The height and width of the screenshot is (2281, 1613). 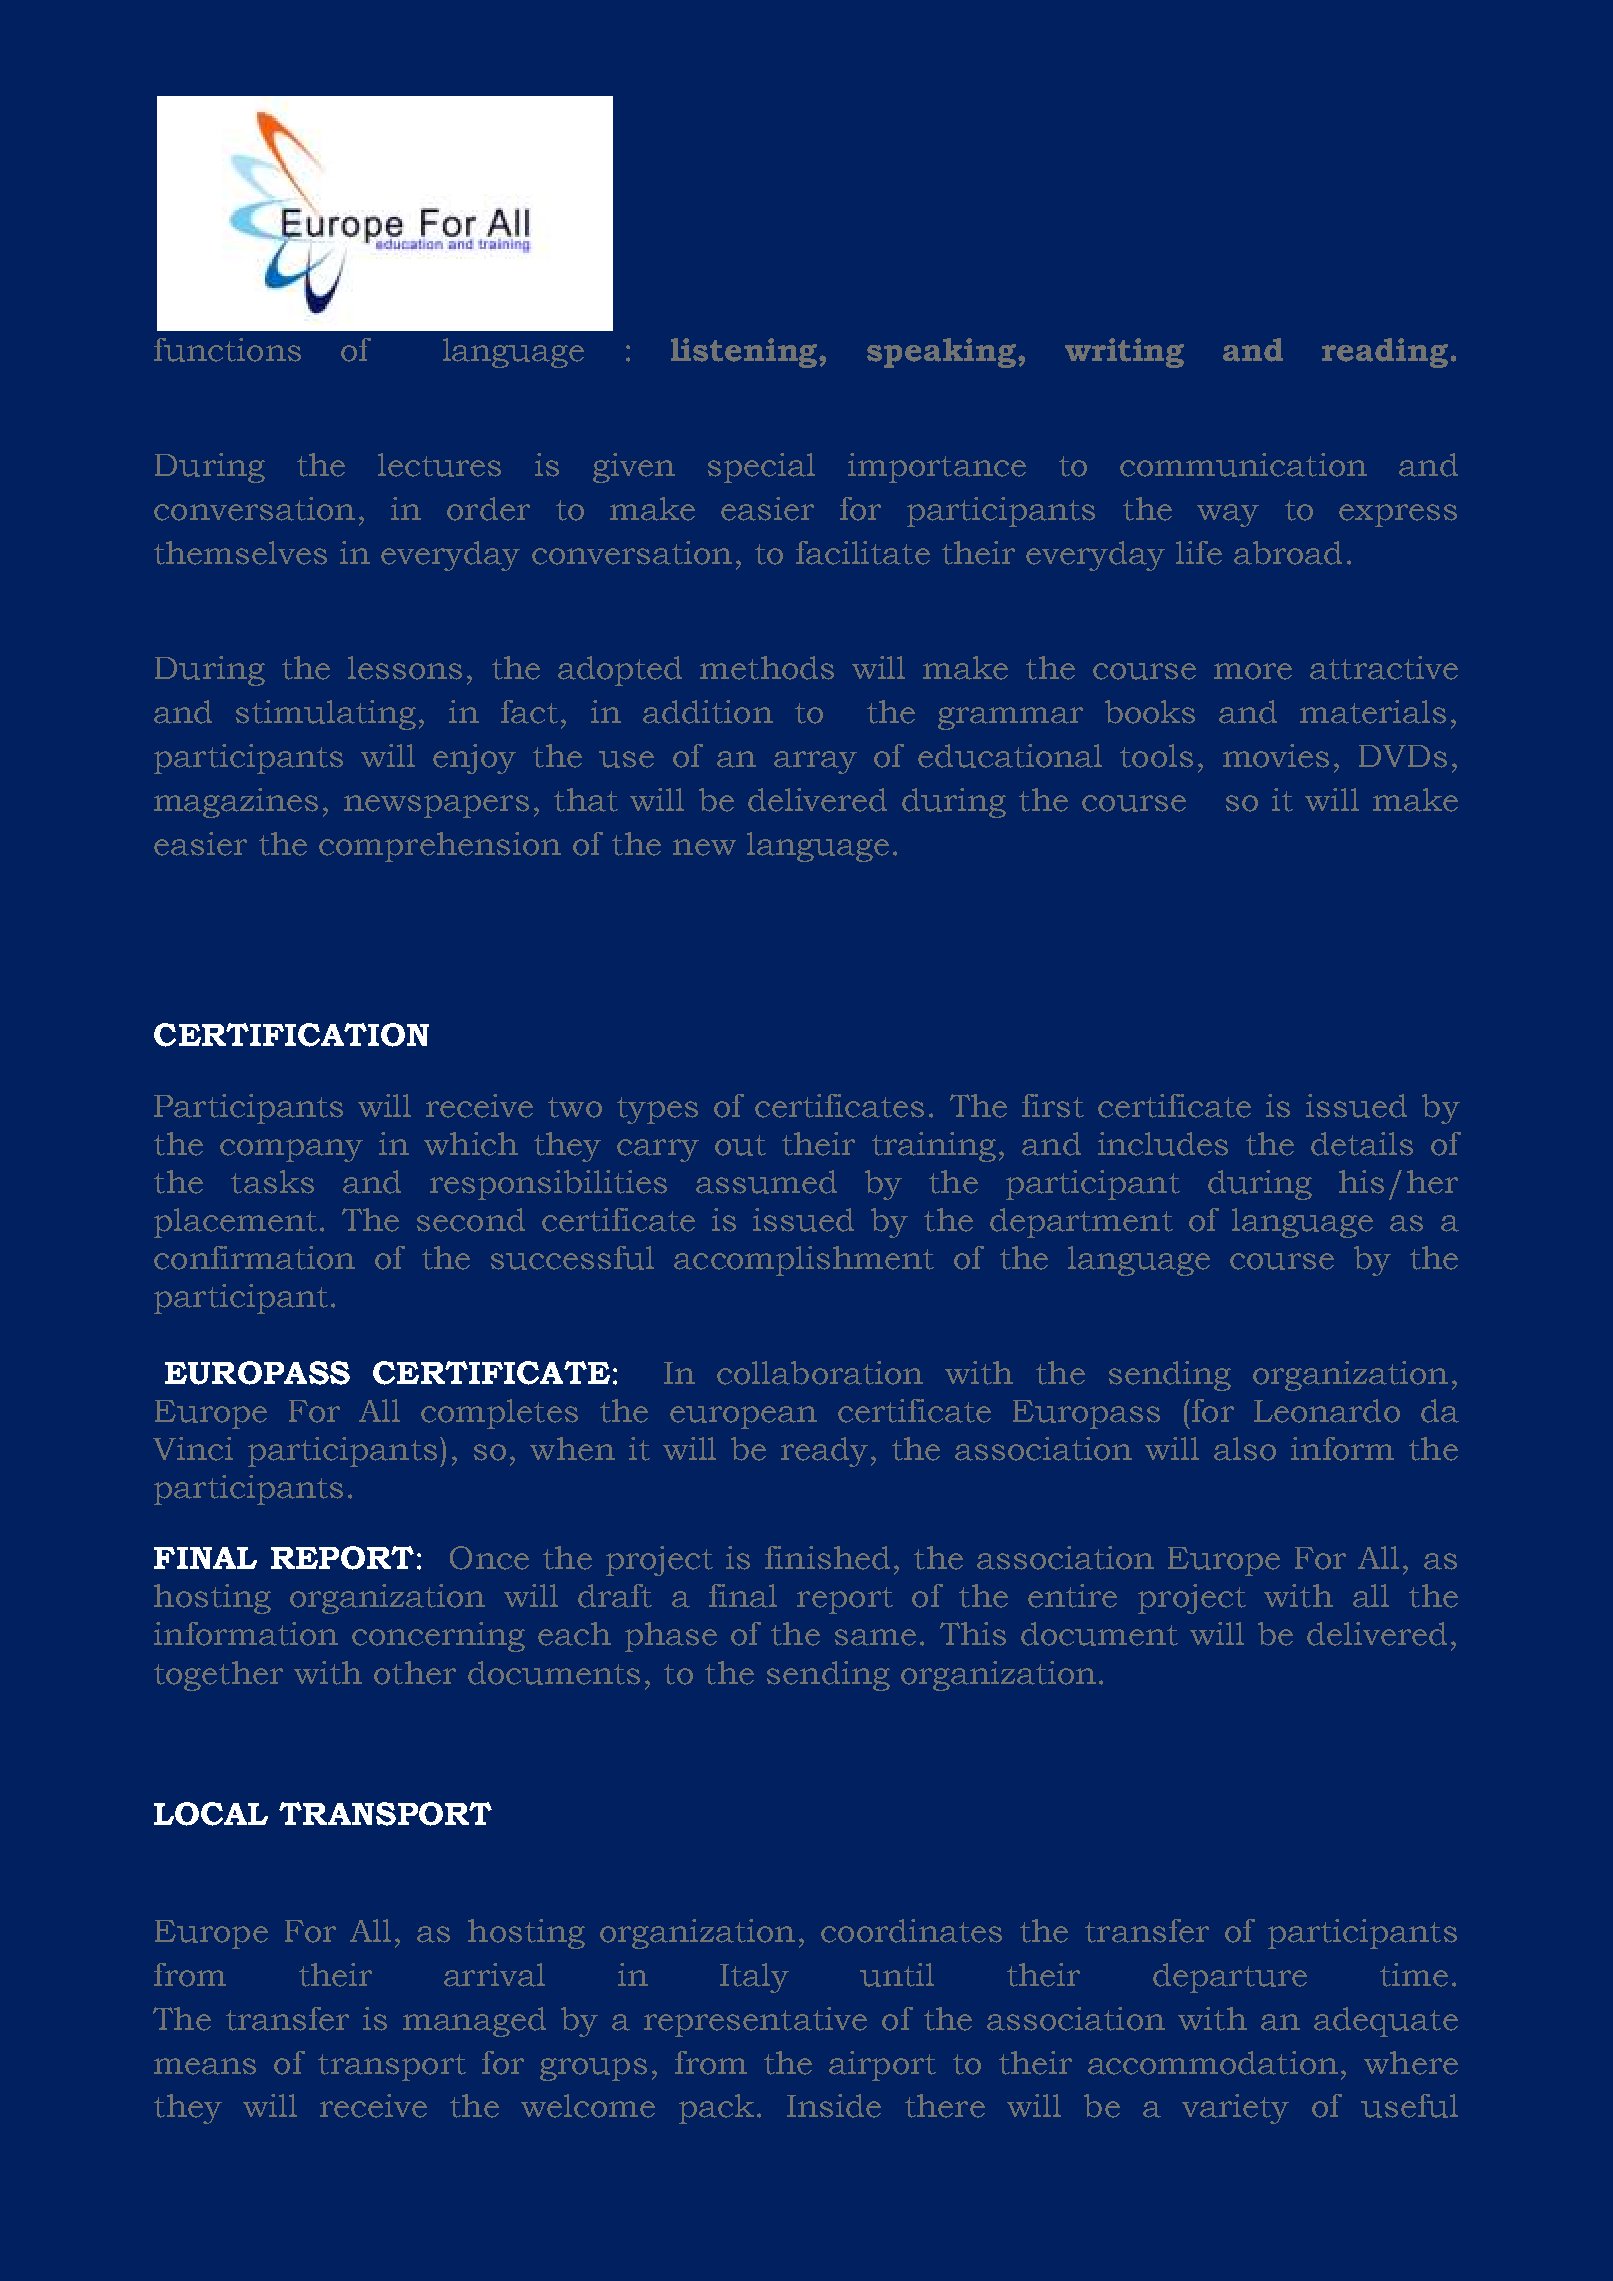 I want to click on means, so click(x=205, y=2066).
